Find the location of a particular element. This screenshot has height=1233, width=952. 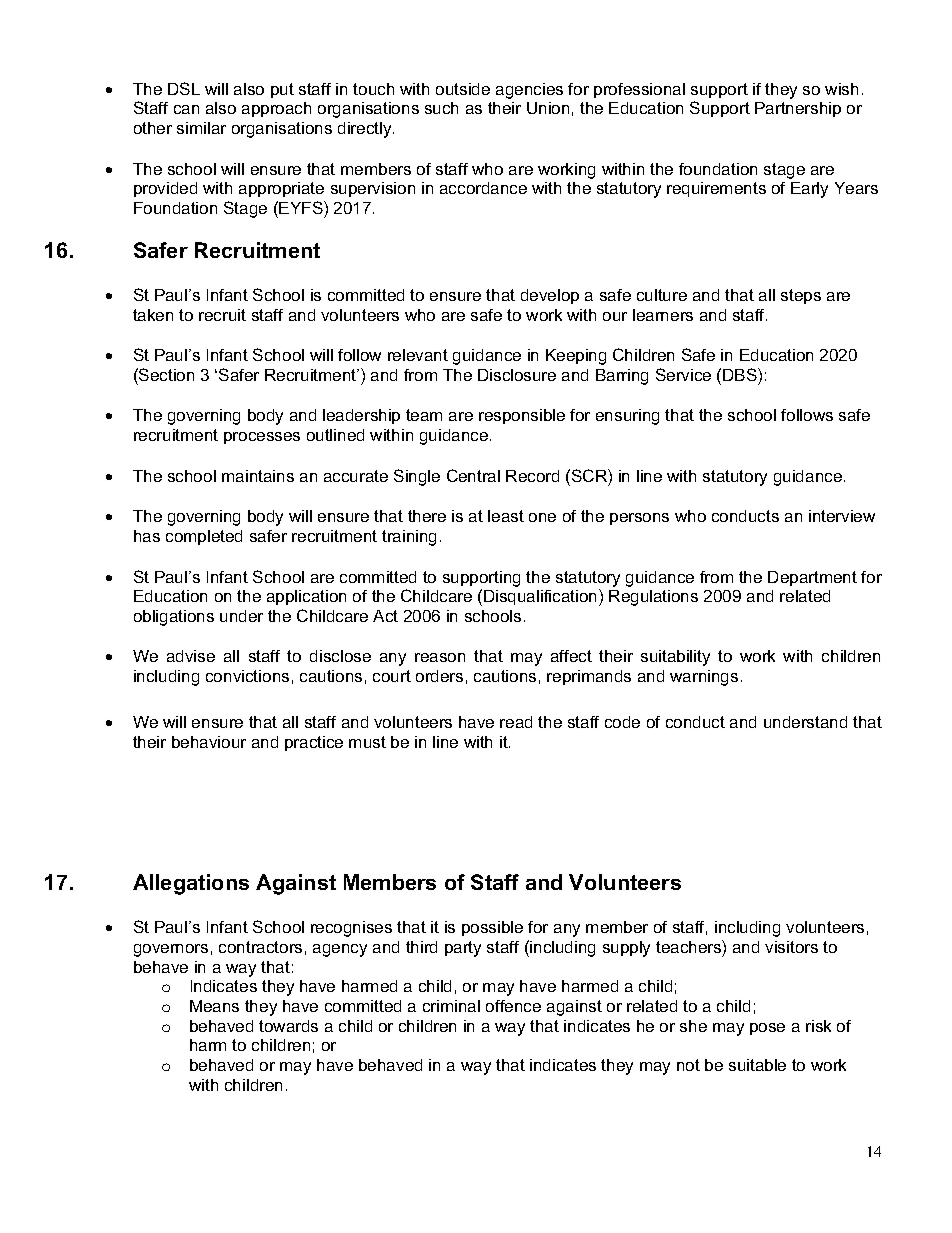

similar is located at coordinates (201, 128).
